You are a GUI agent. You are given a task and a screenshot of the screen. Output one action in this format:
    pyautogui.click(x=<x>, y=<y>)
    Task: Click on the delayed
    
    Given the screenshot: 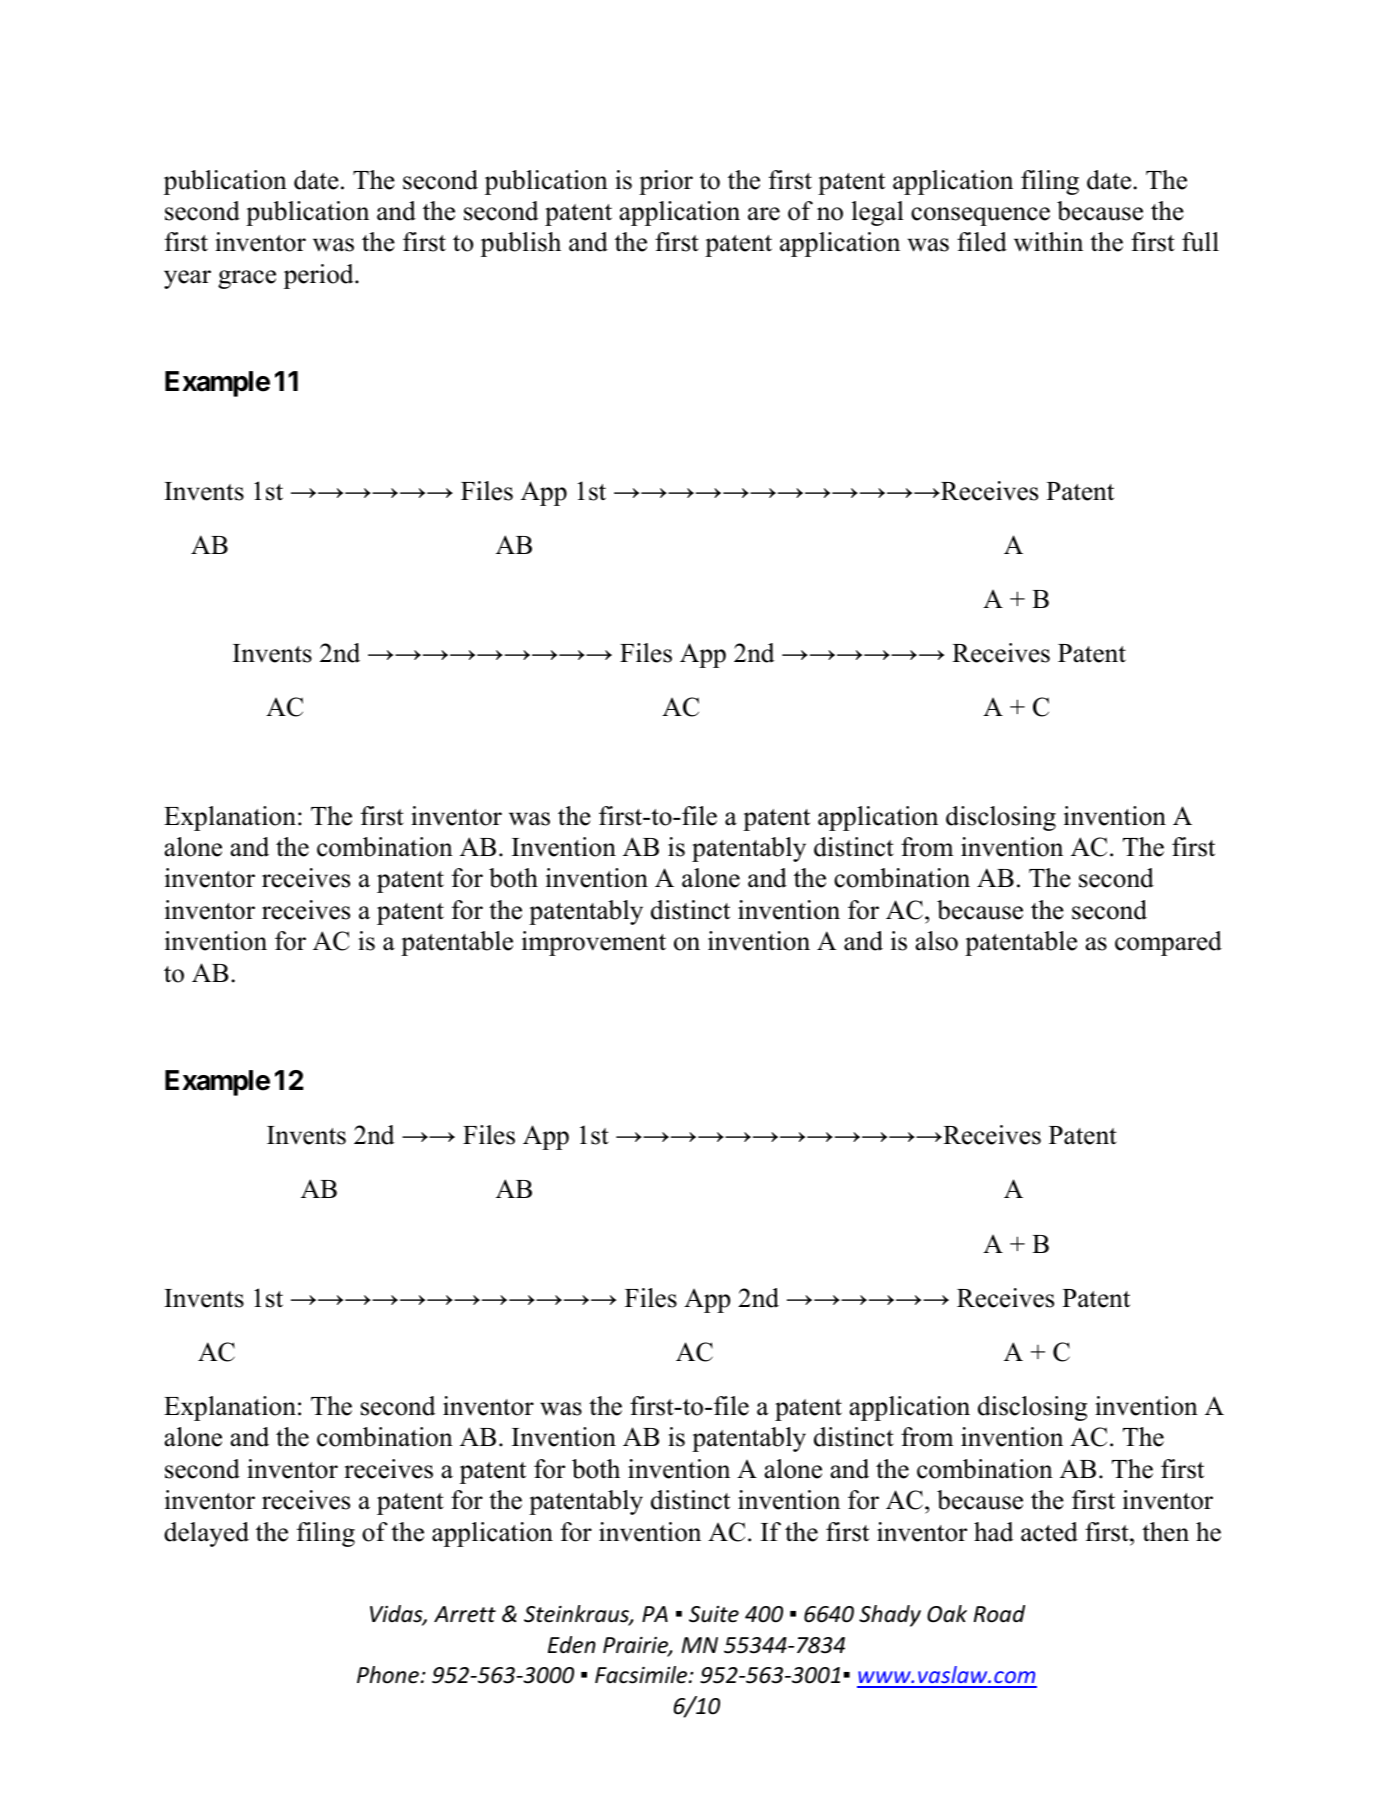 What is the action you would take?
    pyautogui.click(x=206, y=1534)
